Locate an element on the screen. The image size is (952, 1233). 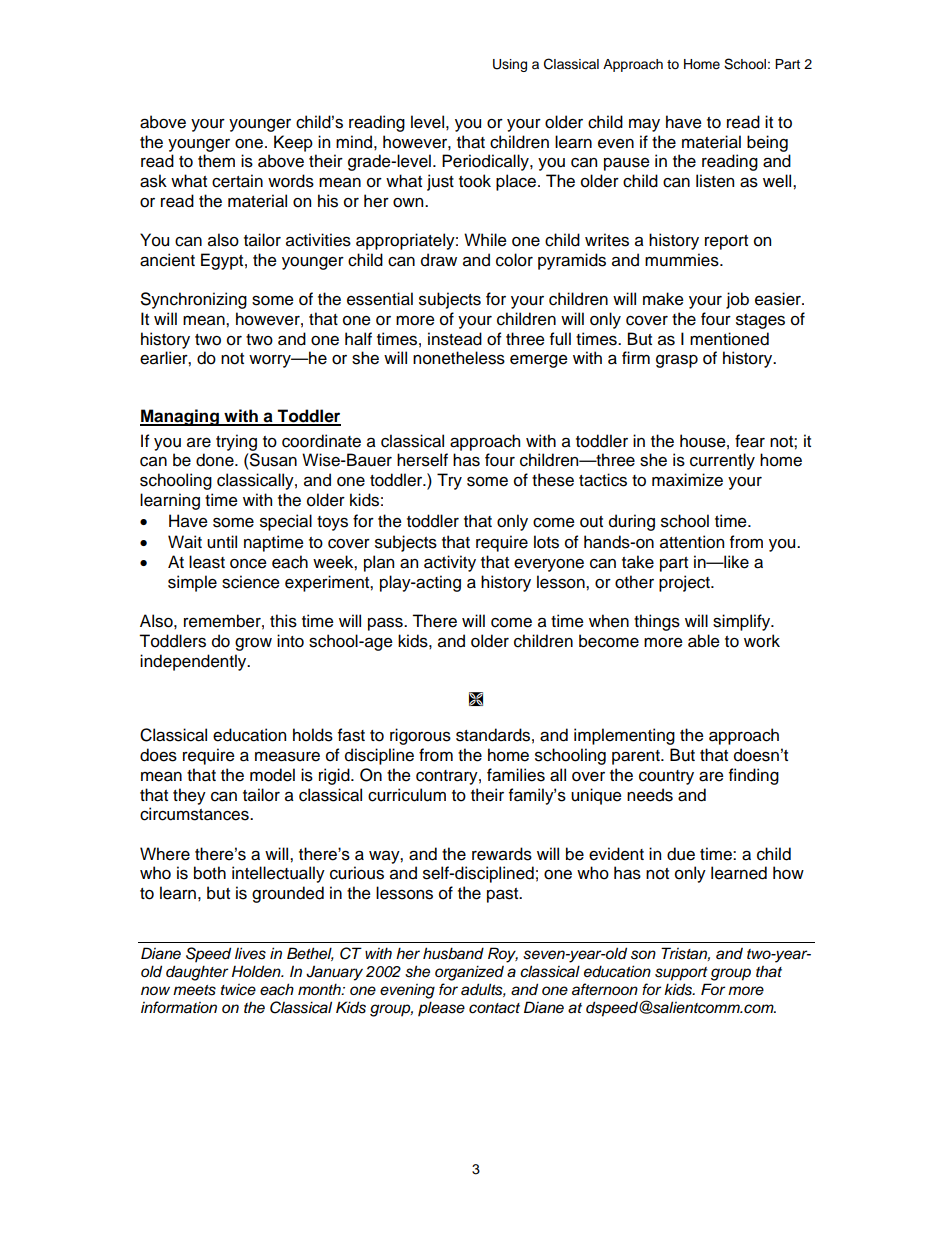
job is located at coordinates (737, 300).
